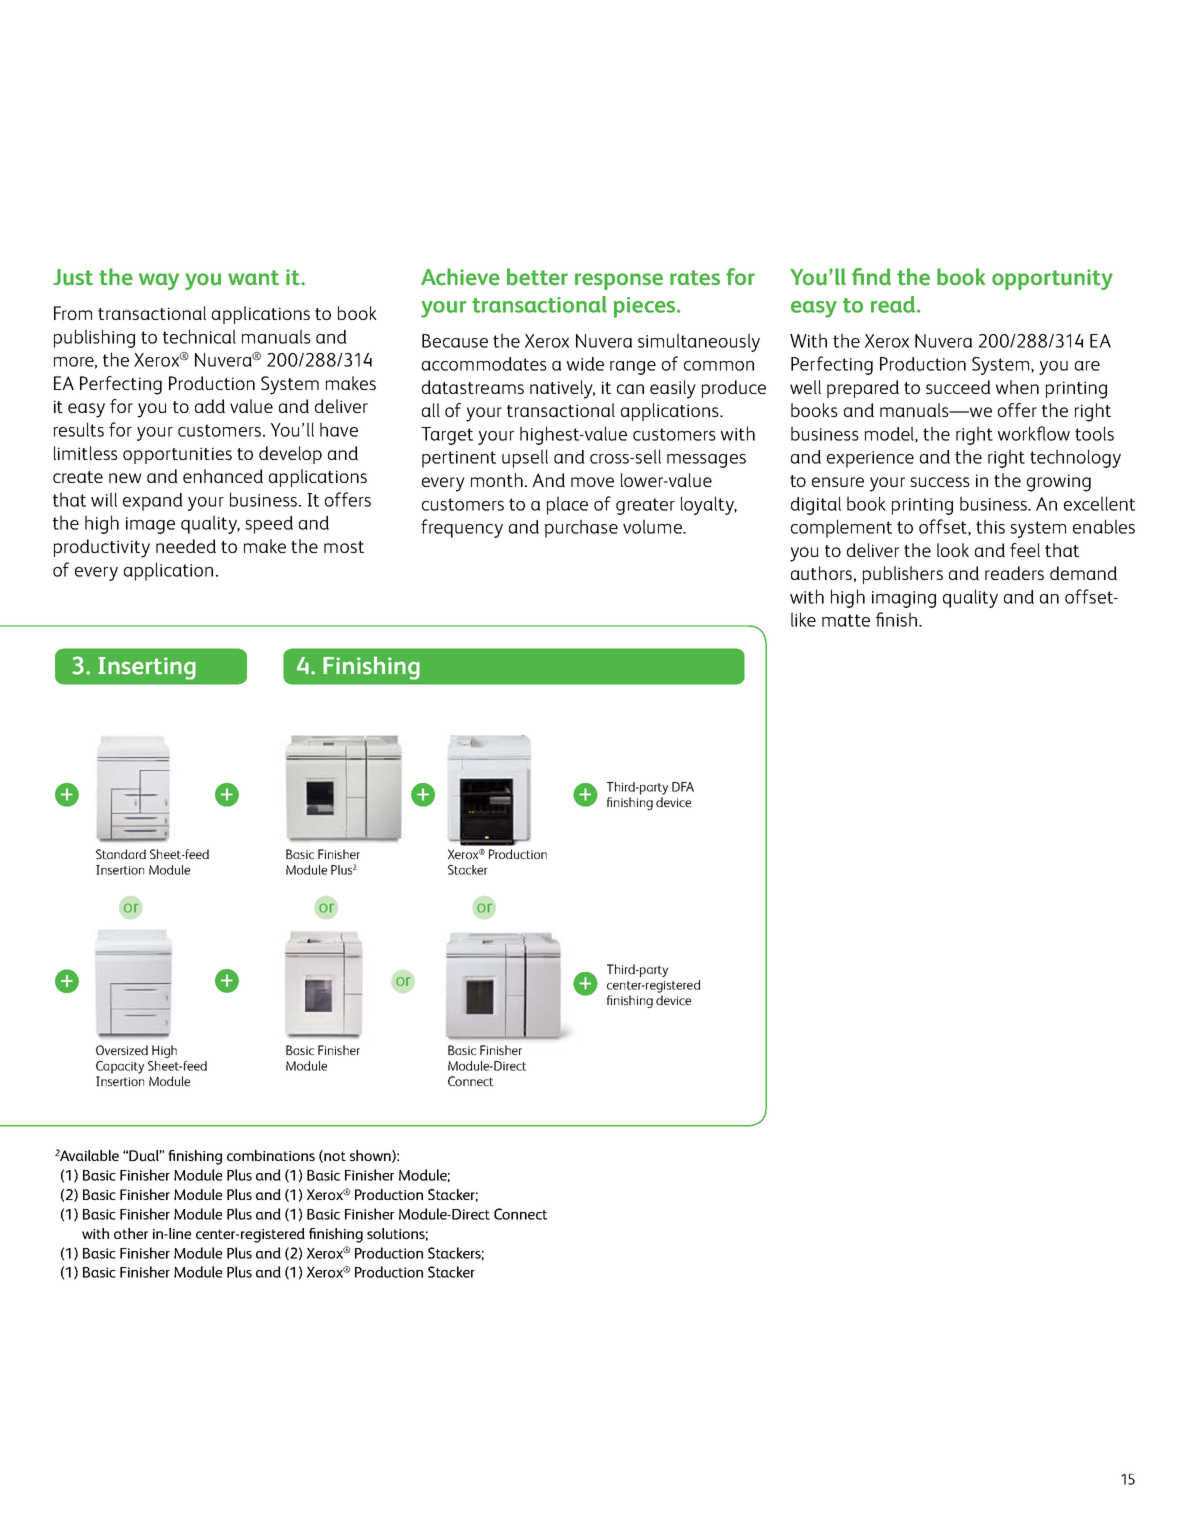 This screenshot has width=1188, height=1537. Describe the element at coordinates (646, 307) in the screenshot. I see `pieces` at that location.
